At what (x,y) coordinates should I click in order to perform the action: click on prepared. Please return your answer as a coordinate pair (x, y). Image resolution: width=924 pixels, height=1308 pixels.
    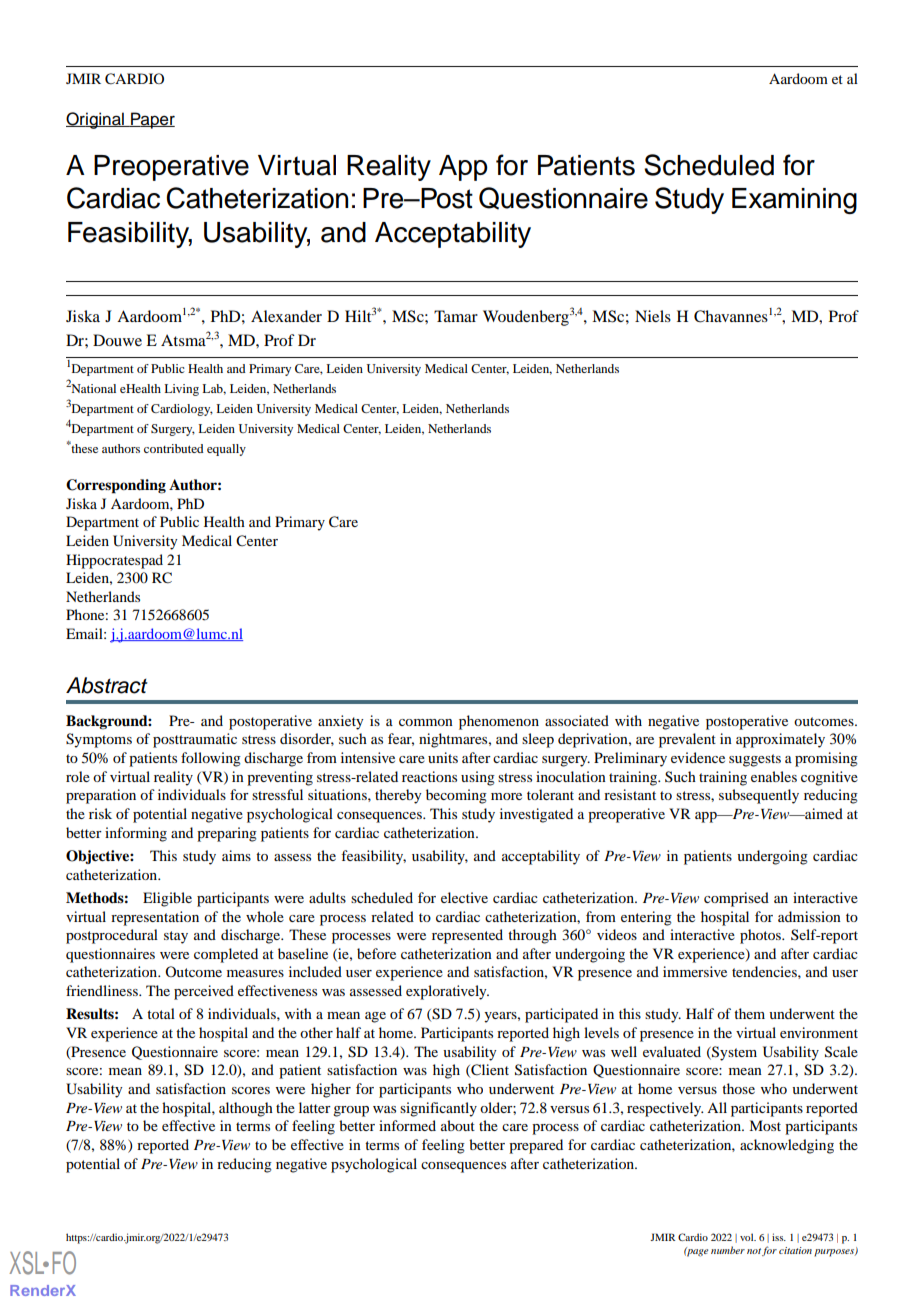
    Looking at the image, I should click on (536, 1146).
